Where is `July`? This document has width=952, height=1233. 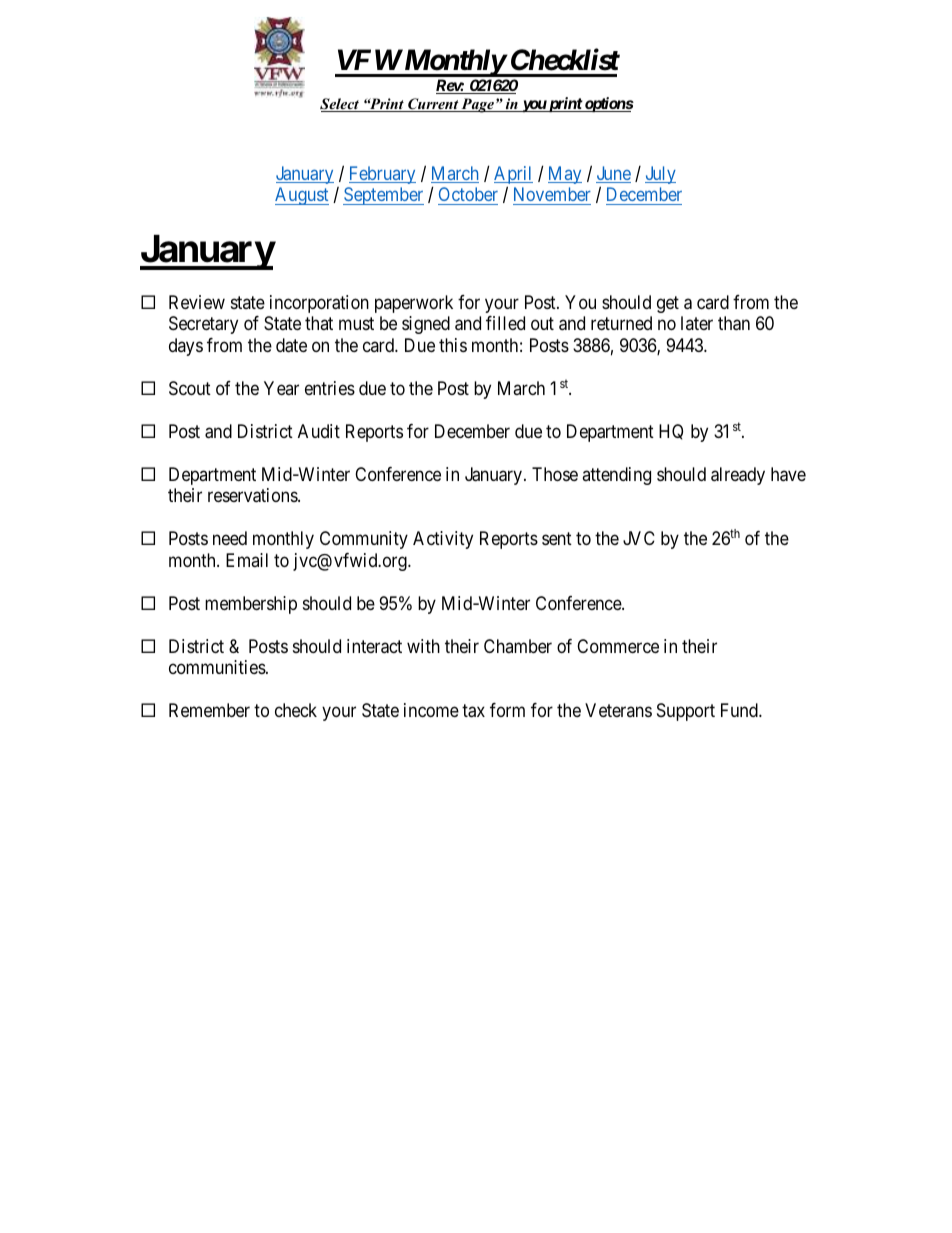
July is located at coordinates (660, 175).
